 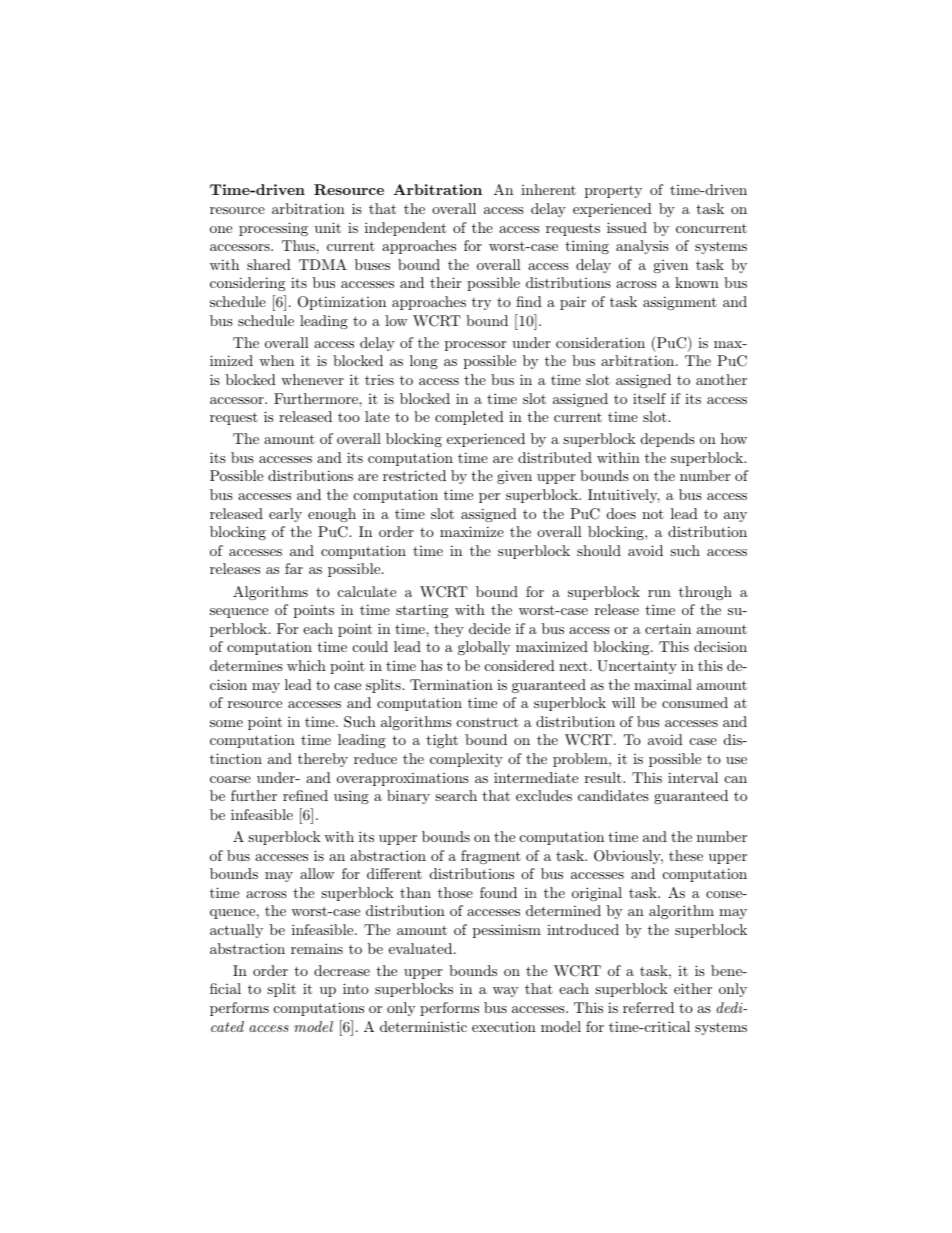 I want to click on issued, so click(x=627, y=227).
